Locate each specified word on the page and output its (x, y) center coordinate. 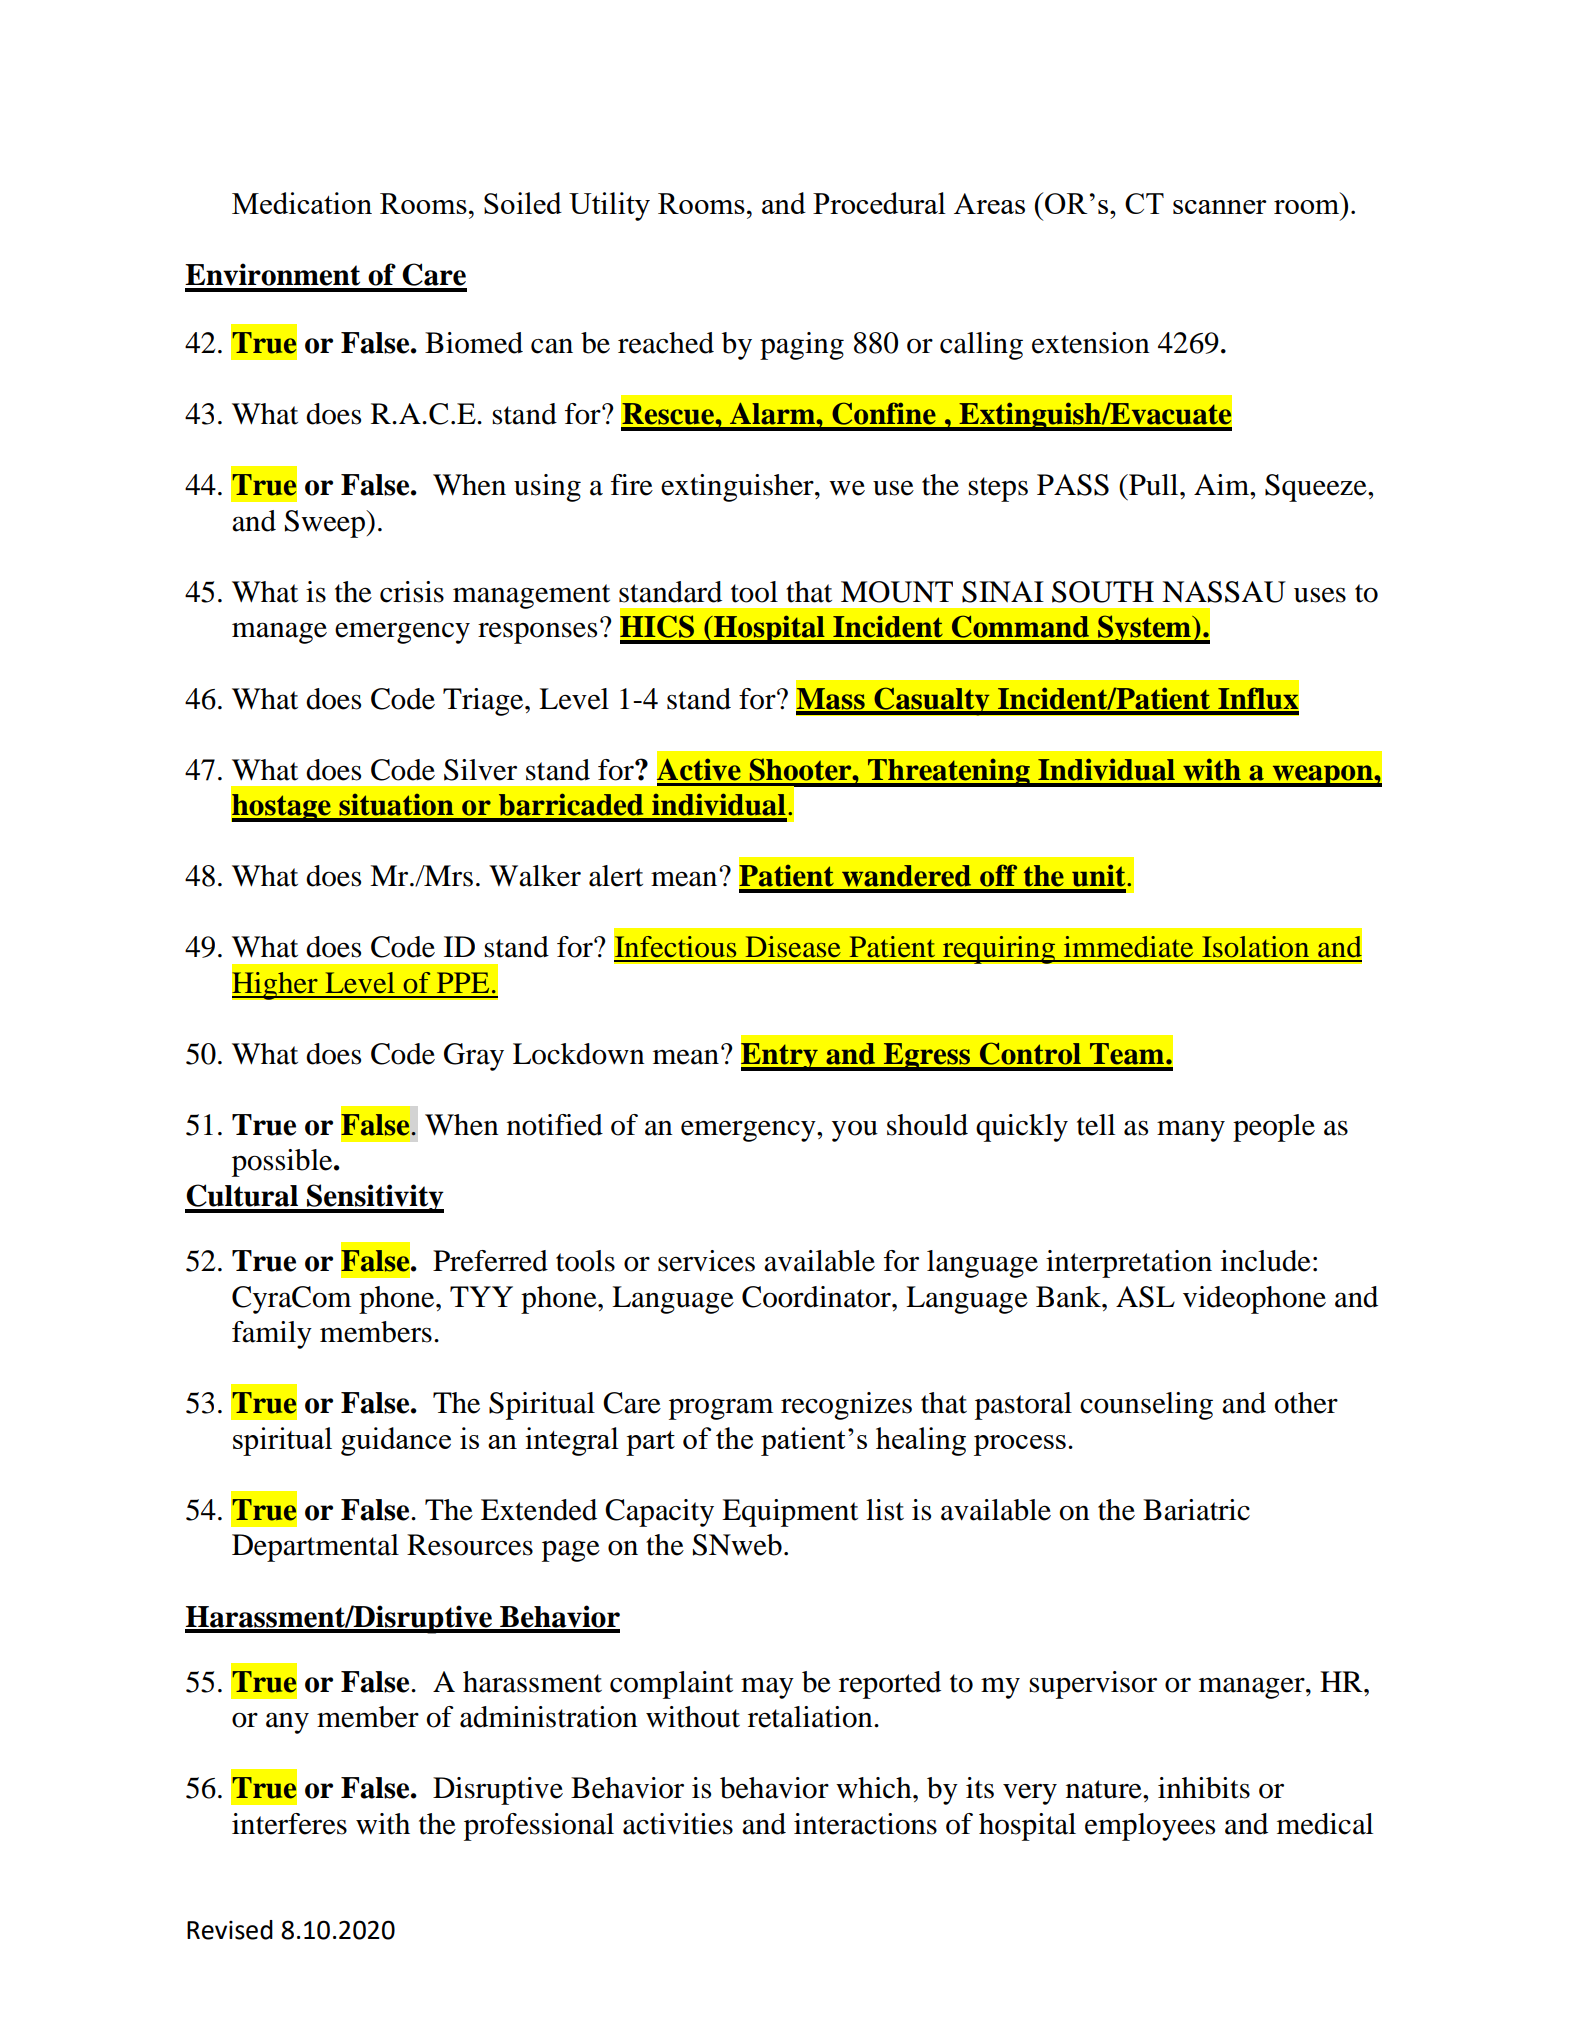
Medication (302, 203)
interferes (289, 1824)
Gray (474, 1057)
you (855, 1131)
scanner (1220, 207)
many (1191, 1131)
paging (802, 346)
